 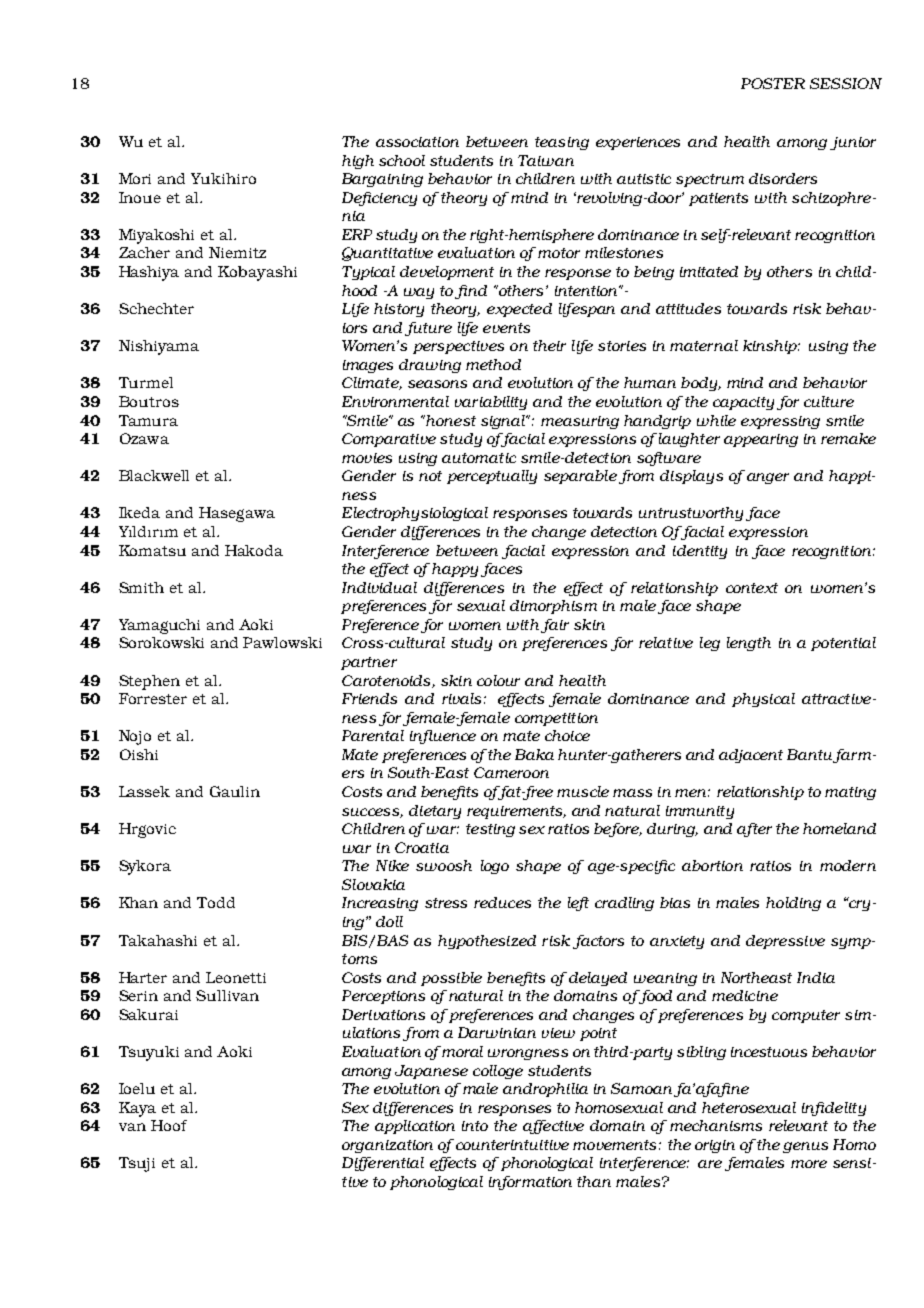 I want to click on depressive, so click(x=785, y=942).
